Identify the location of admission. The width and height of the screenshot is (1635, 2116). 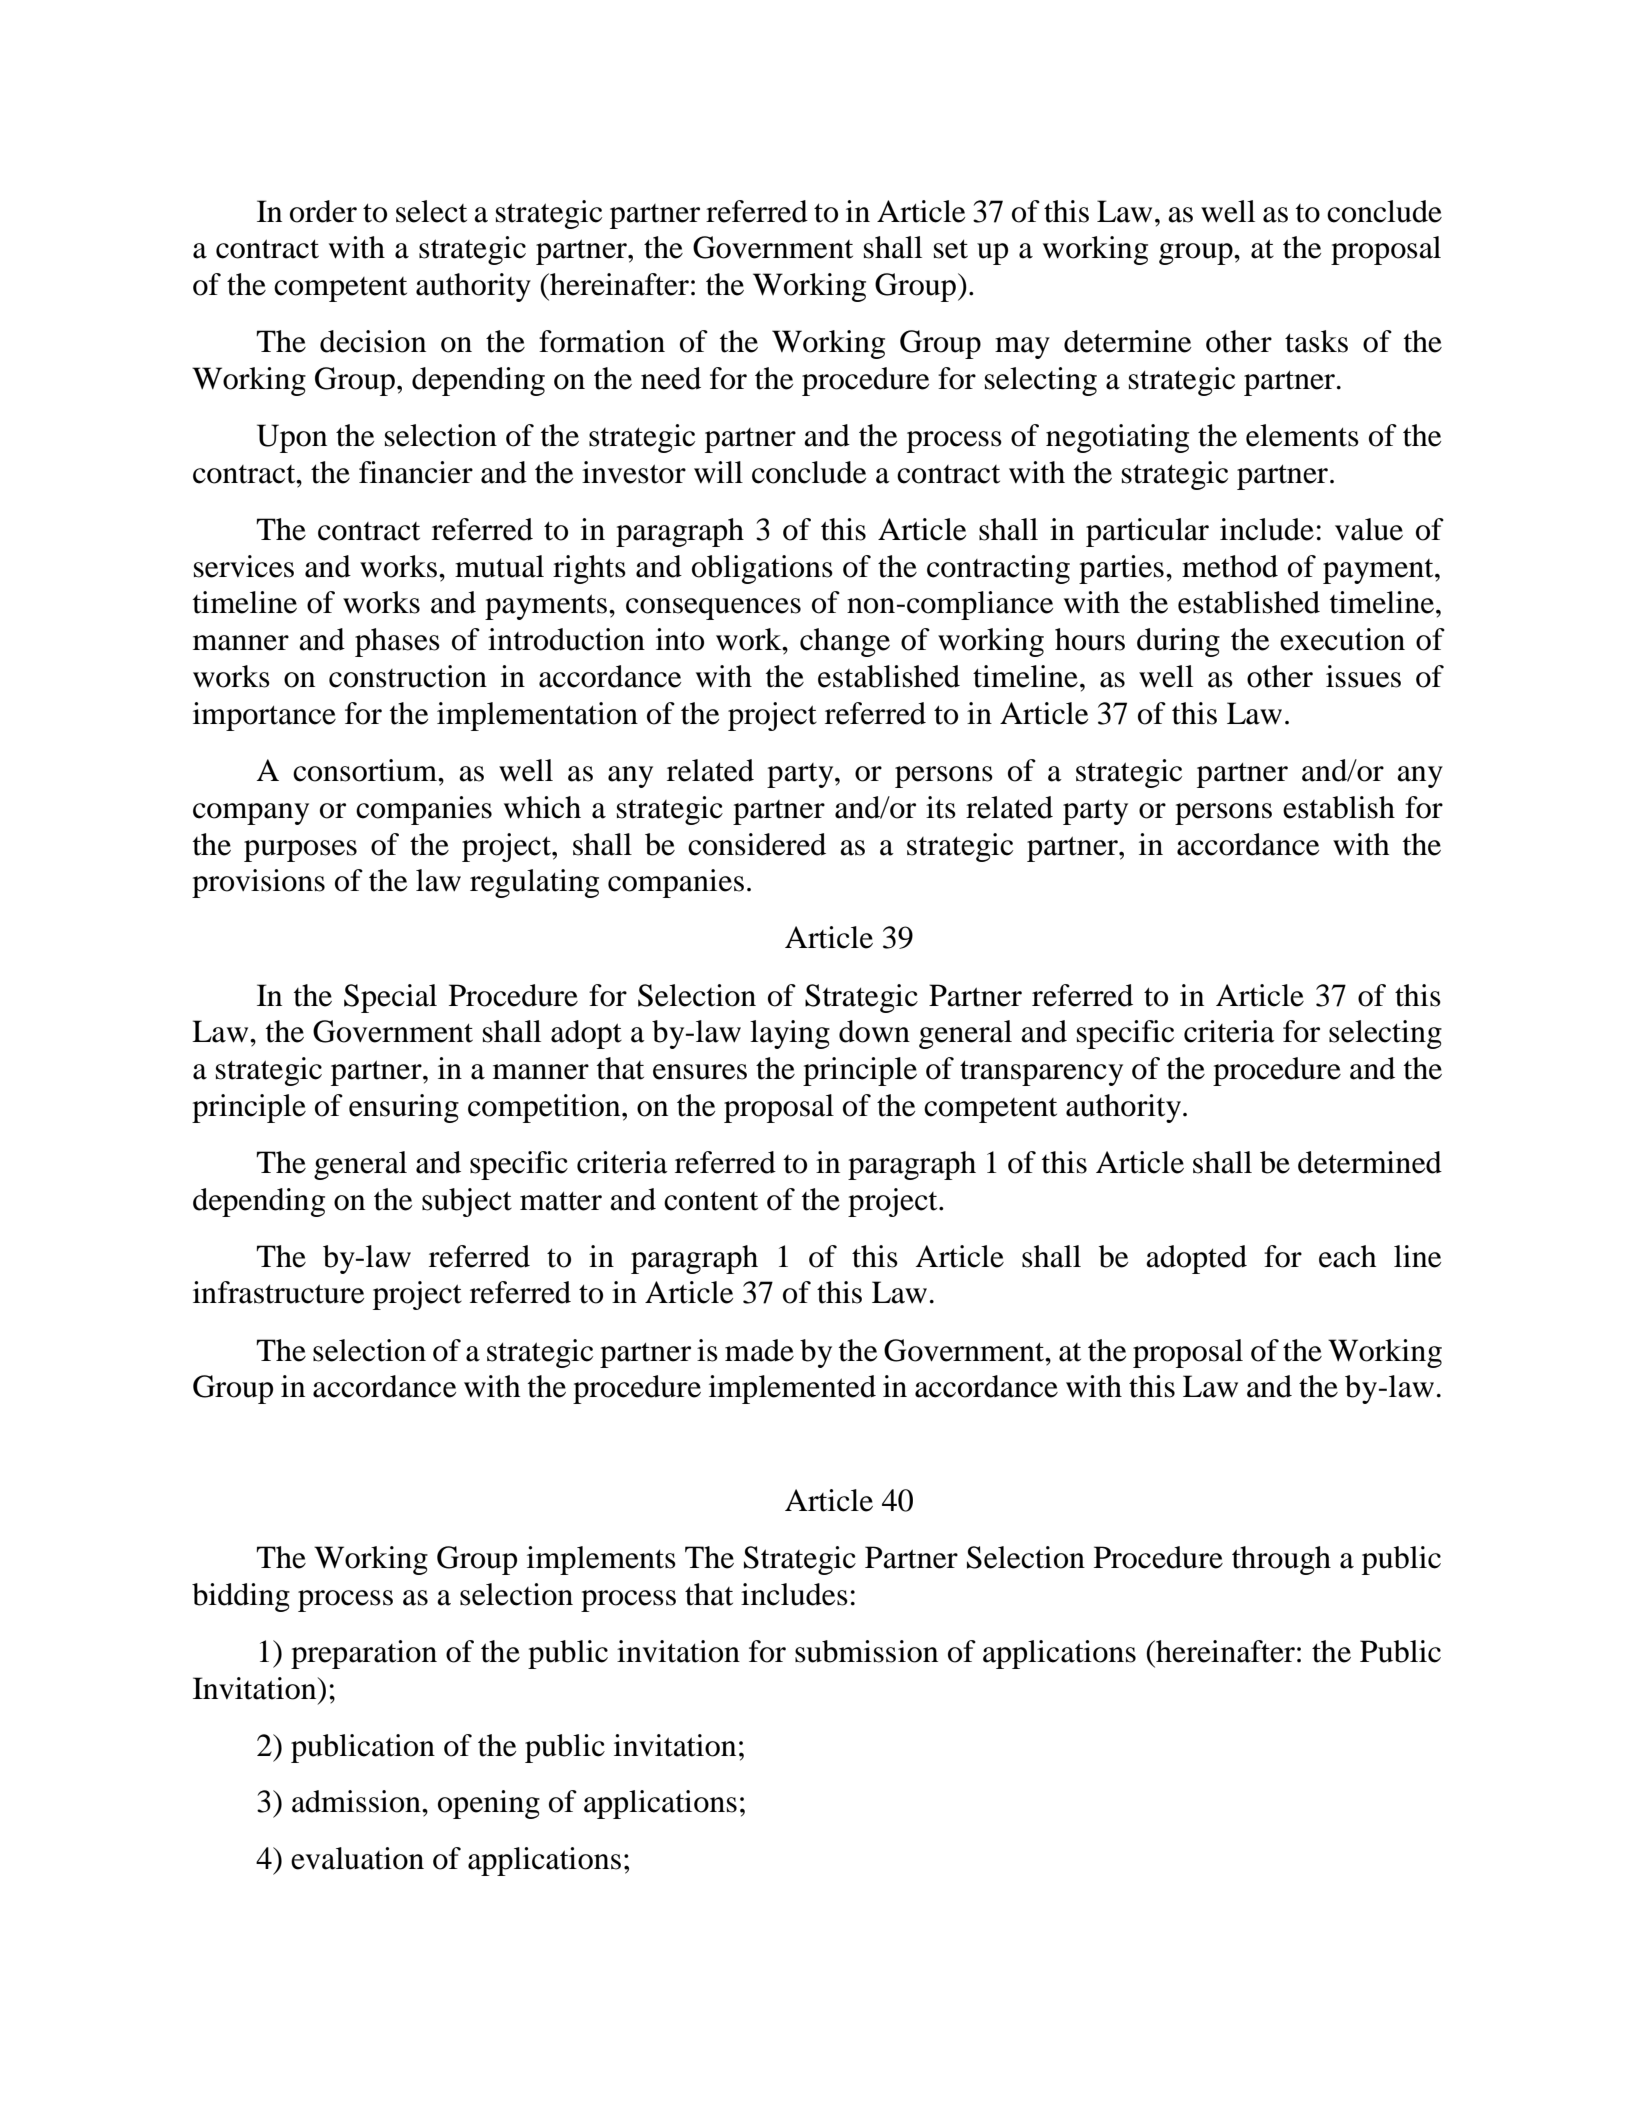
(357, 1801).
